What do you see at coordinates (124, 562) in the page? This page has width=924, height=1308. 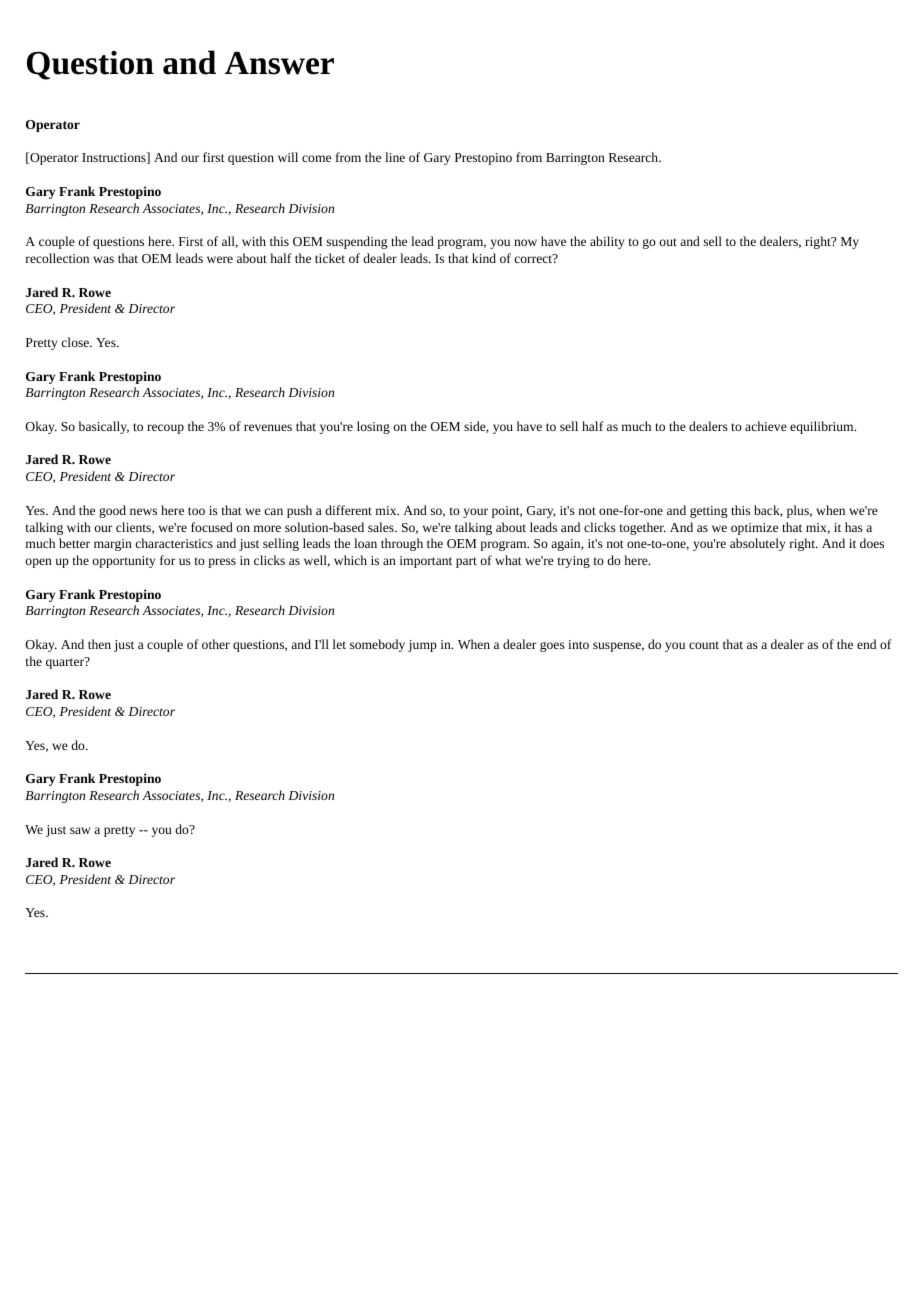 I see `opportunity` at bounding box center [124, 562].
